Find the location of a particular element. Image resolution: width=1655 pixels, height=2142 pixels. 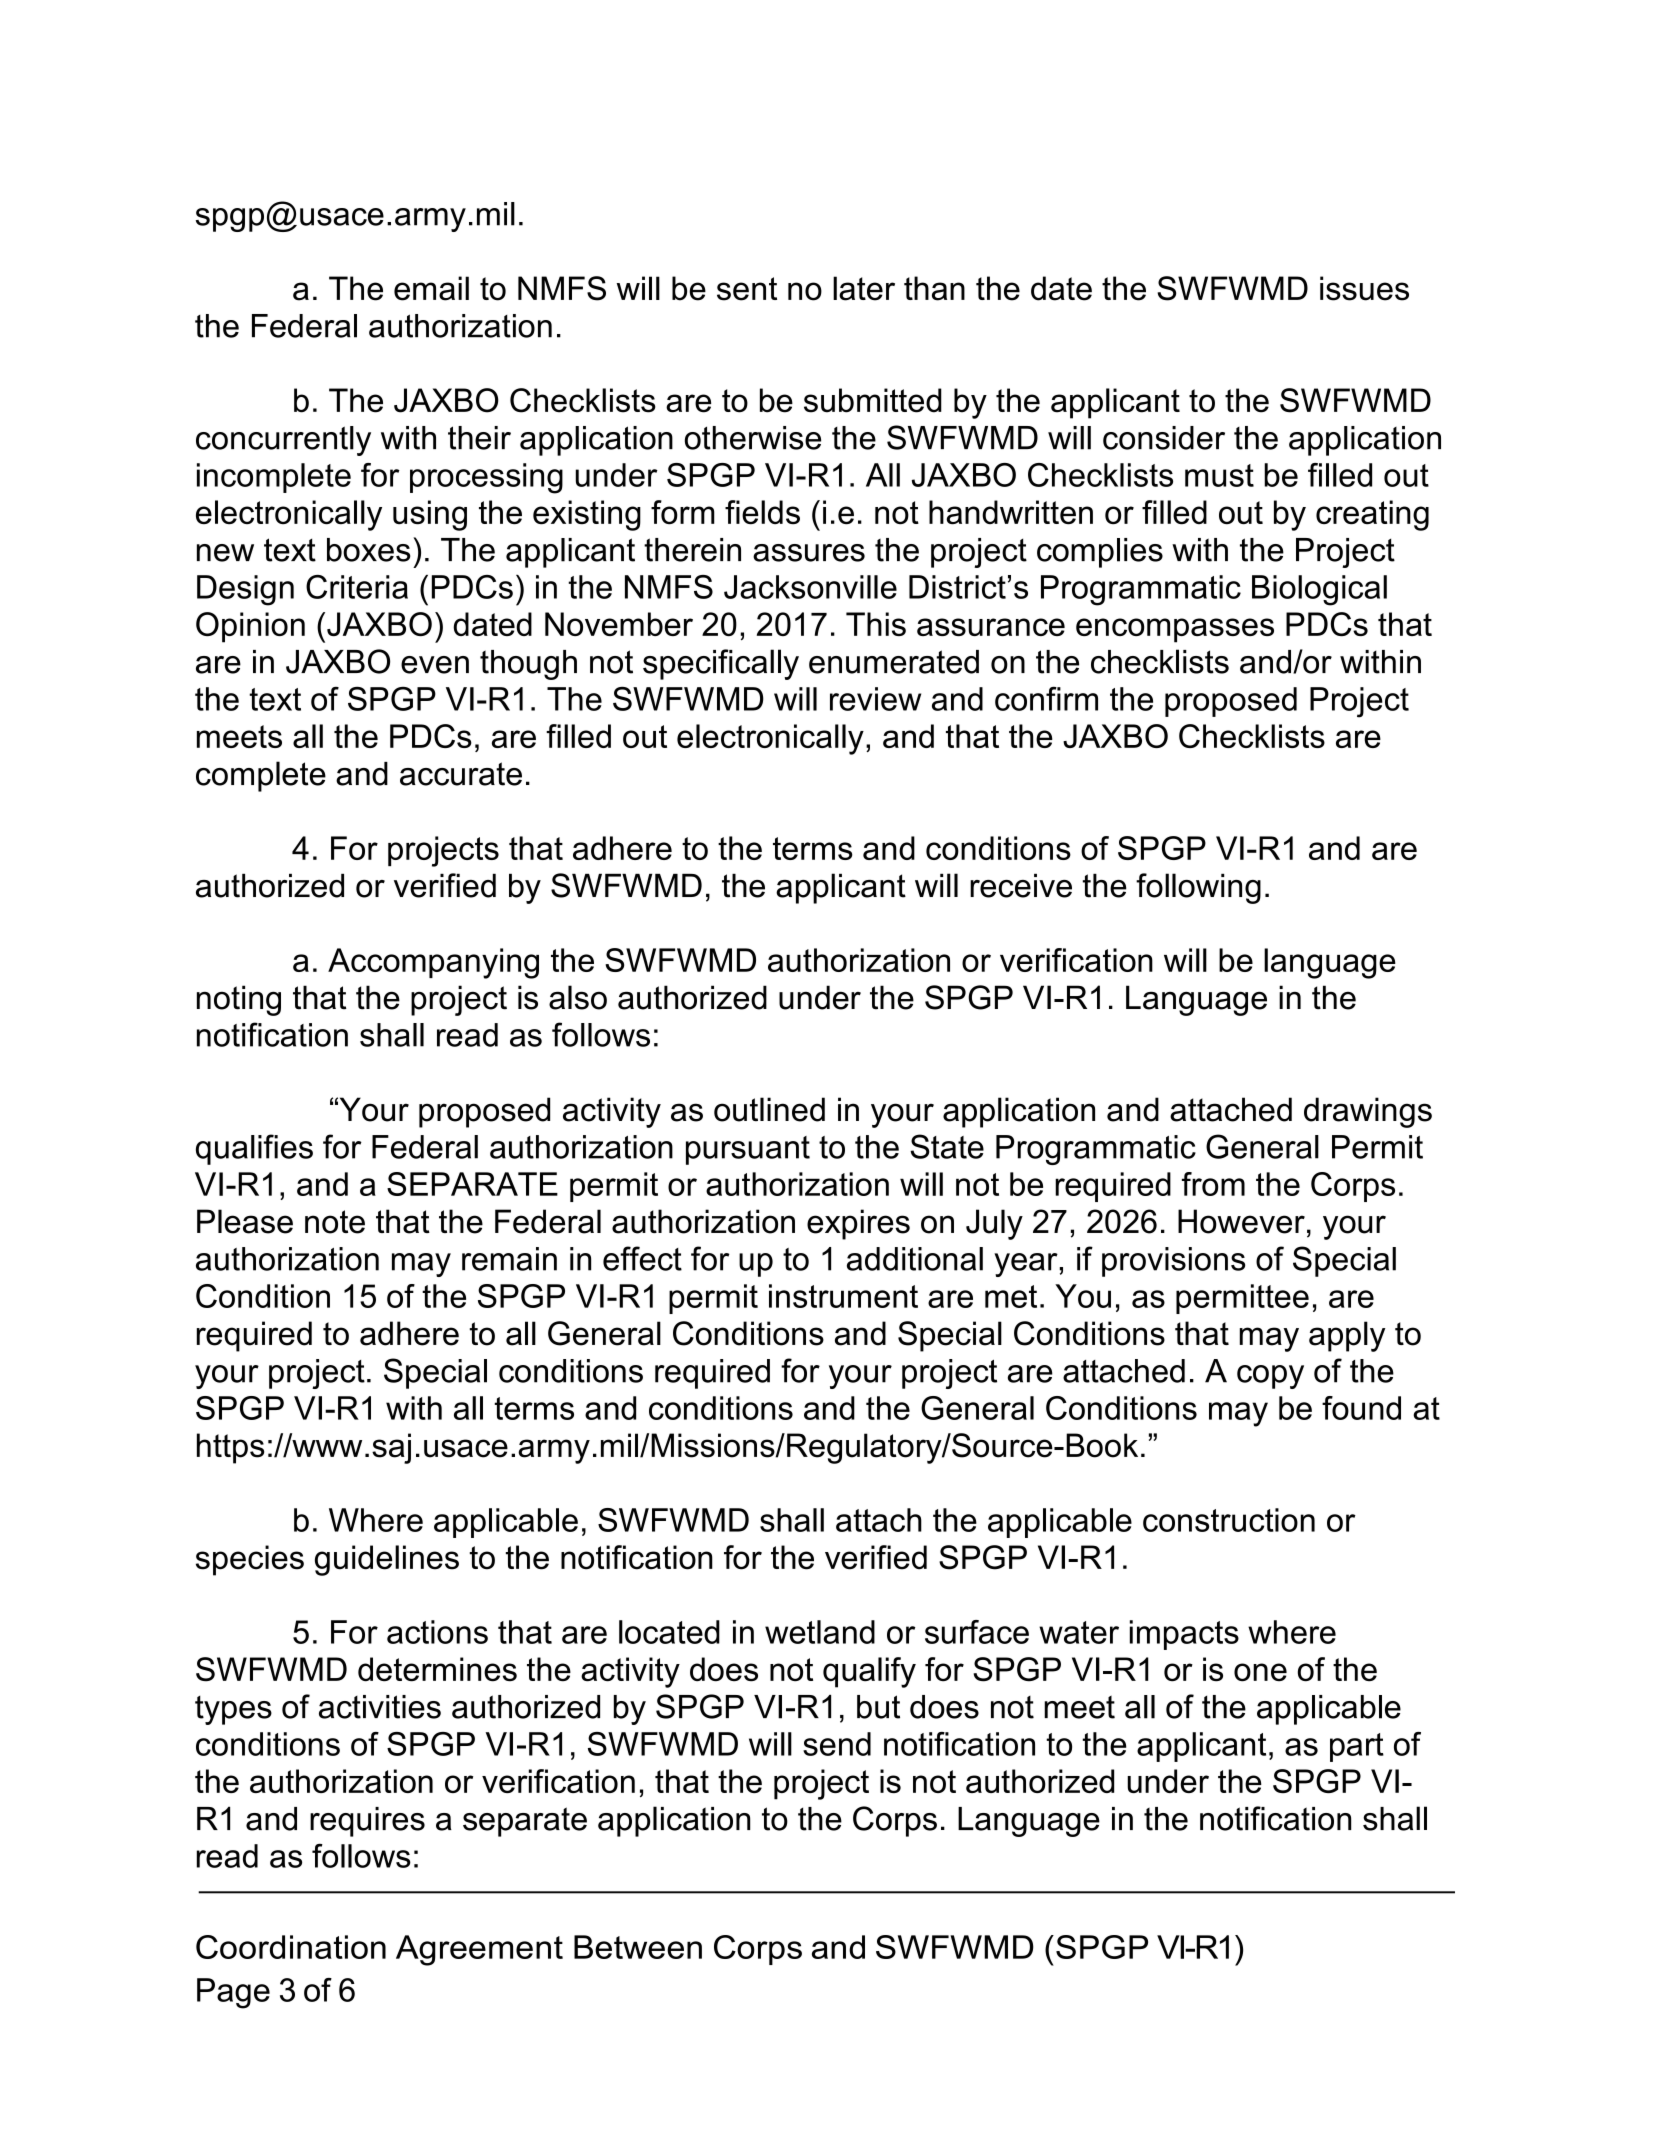

note is located at coordinates (335, 1222).
